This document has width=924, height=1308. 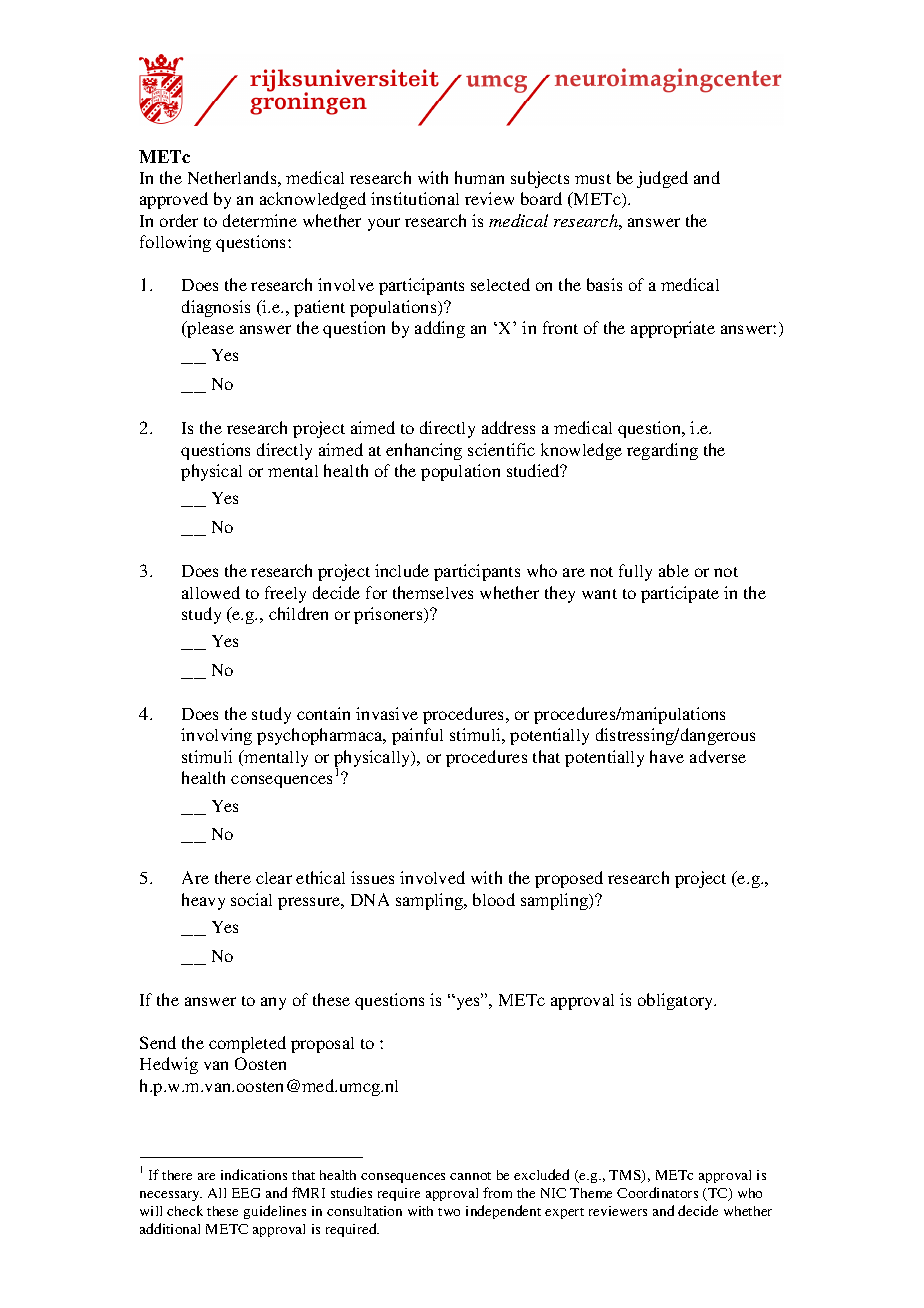 I want to click on two, so click(x=449, y=1212).
